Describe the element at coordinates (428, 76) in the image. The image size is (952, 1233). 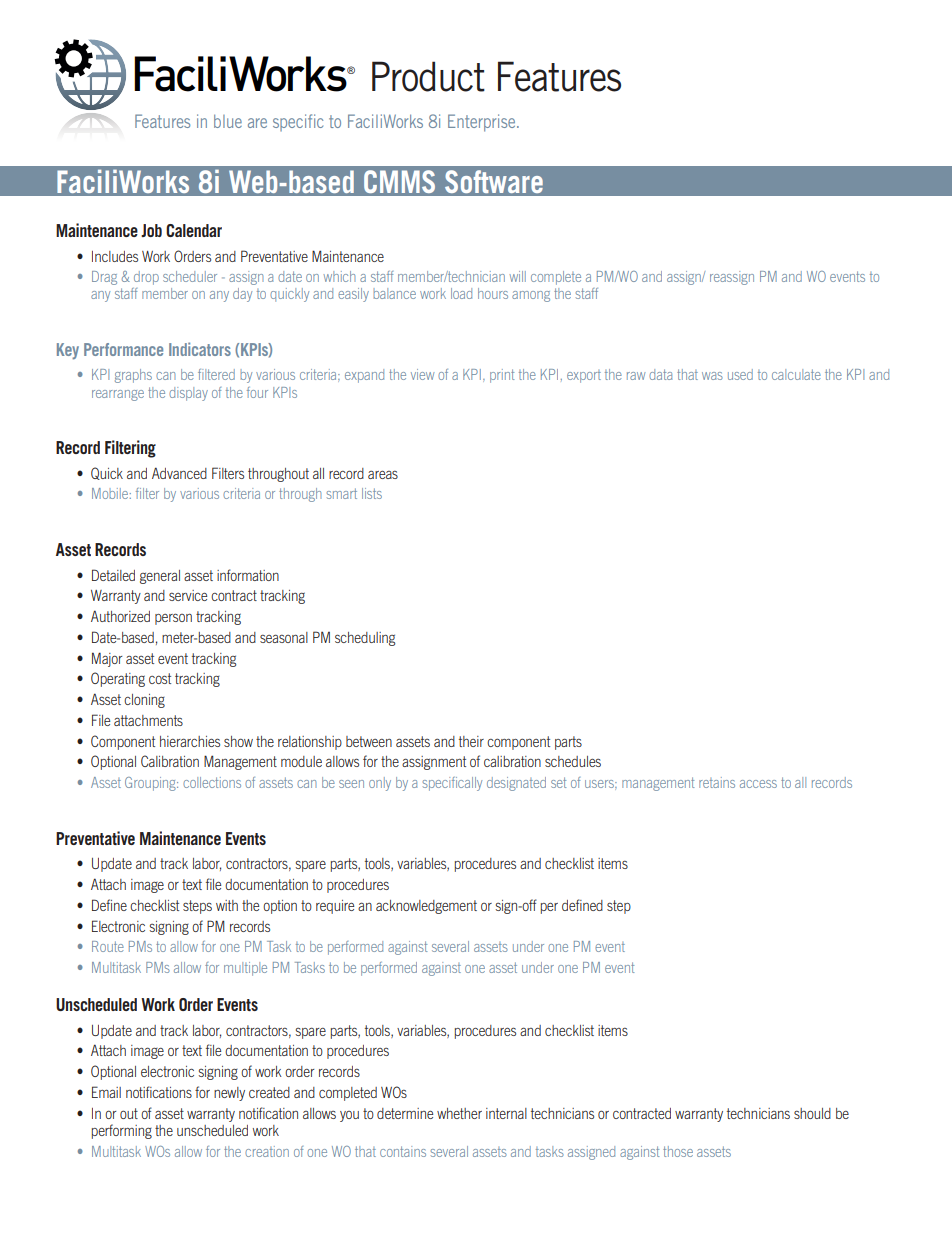
I see `Product` at that location.
